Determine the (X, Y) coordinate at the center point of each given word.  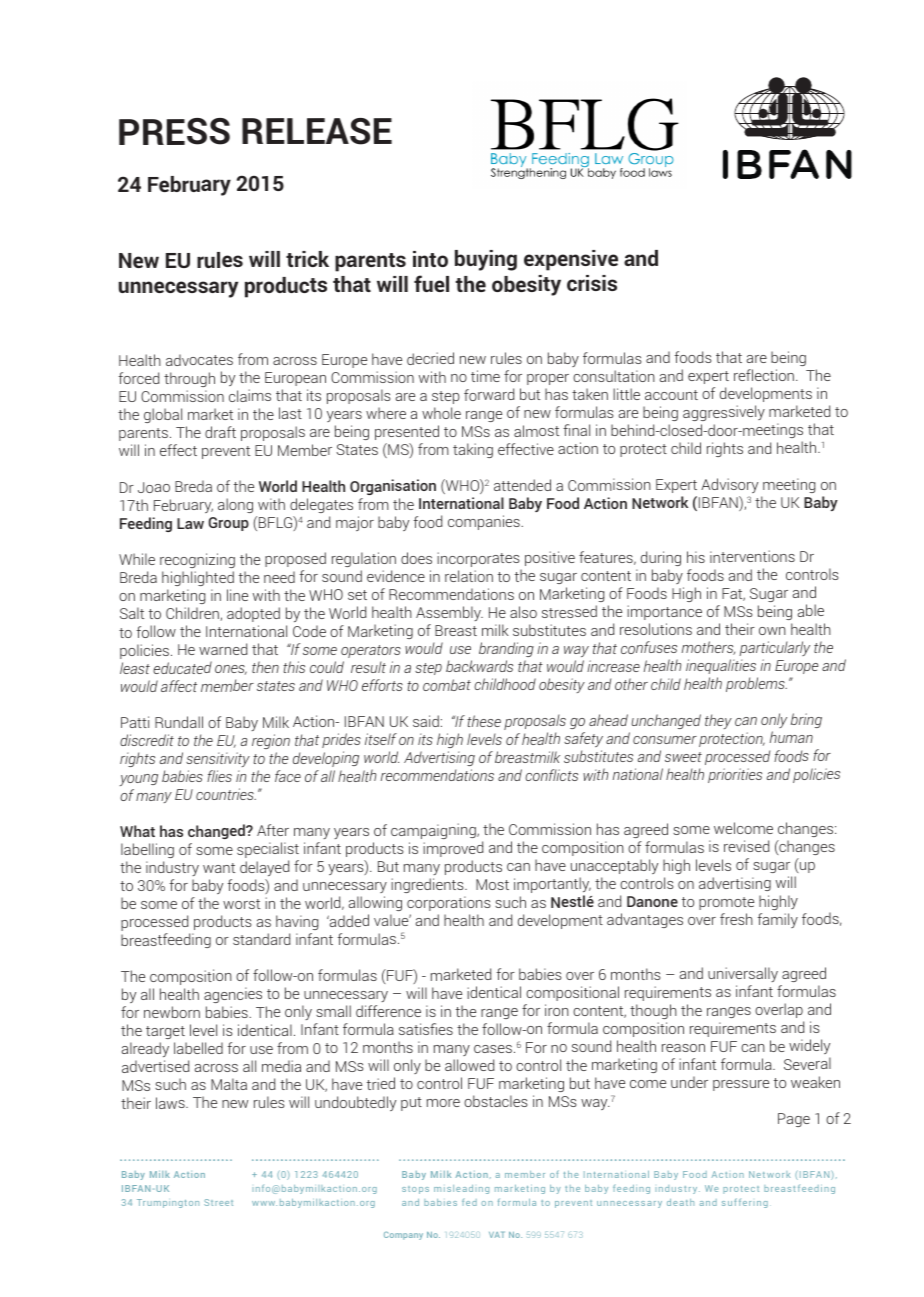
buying (486, 260)
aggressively (724, 413)
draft (220, 432)
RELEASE (317, 131)
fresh (736, 919)
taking (473, 450)
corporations (449, 903)
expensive (571, 260)
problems (756, 684)
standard (261, 939)
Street (218, 1202)
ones (231, 670)
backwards (479, 666)
